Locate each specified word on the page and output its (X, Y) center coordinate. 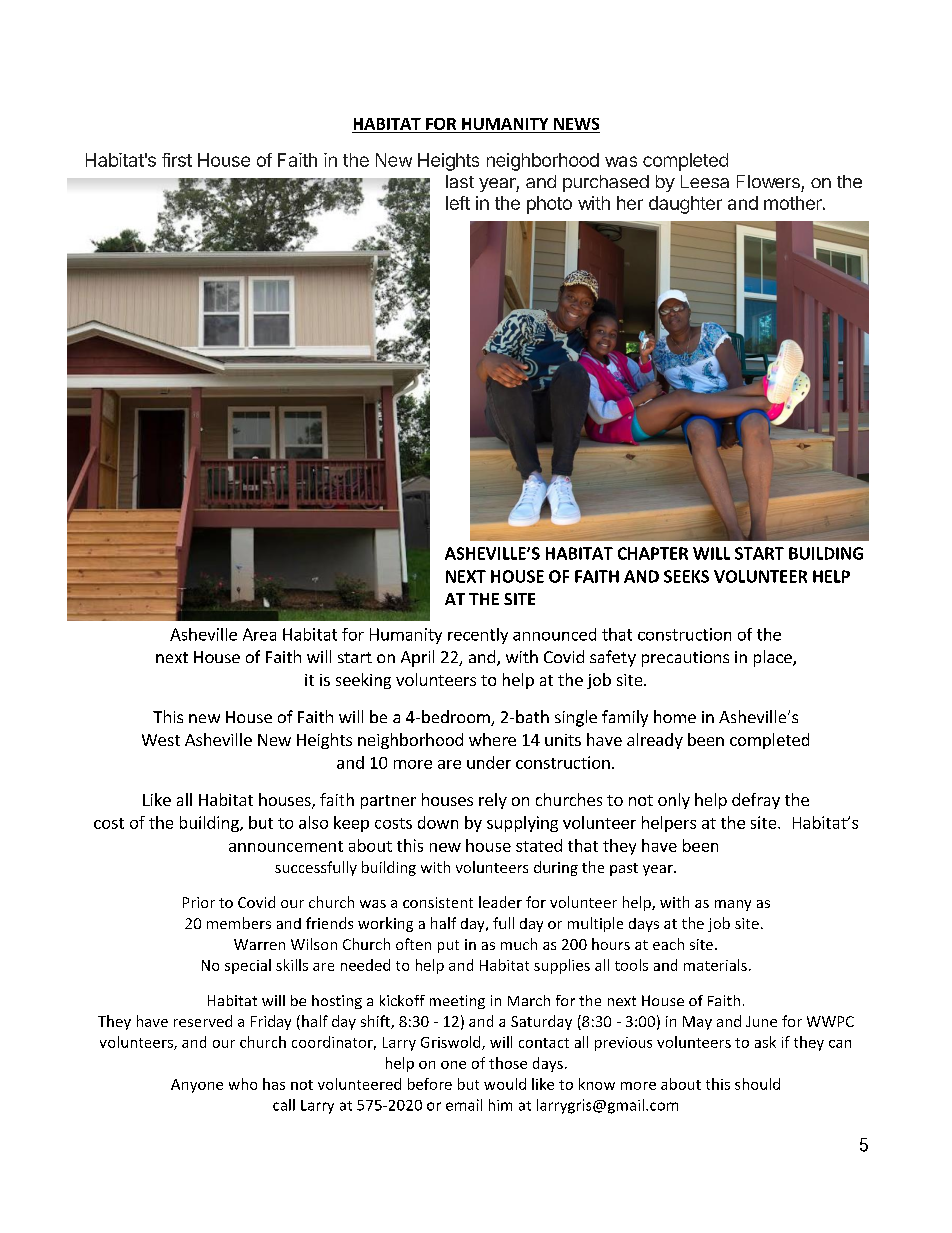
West (161, 740)
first (177, 160)
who (243, 1084)
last (460, 181)
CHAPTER (653, 553)
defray (756, 801)
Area (259, 634)
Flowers (768, 181)
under (489, 762)
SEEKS (686, 576)
